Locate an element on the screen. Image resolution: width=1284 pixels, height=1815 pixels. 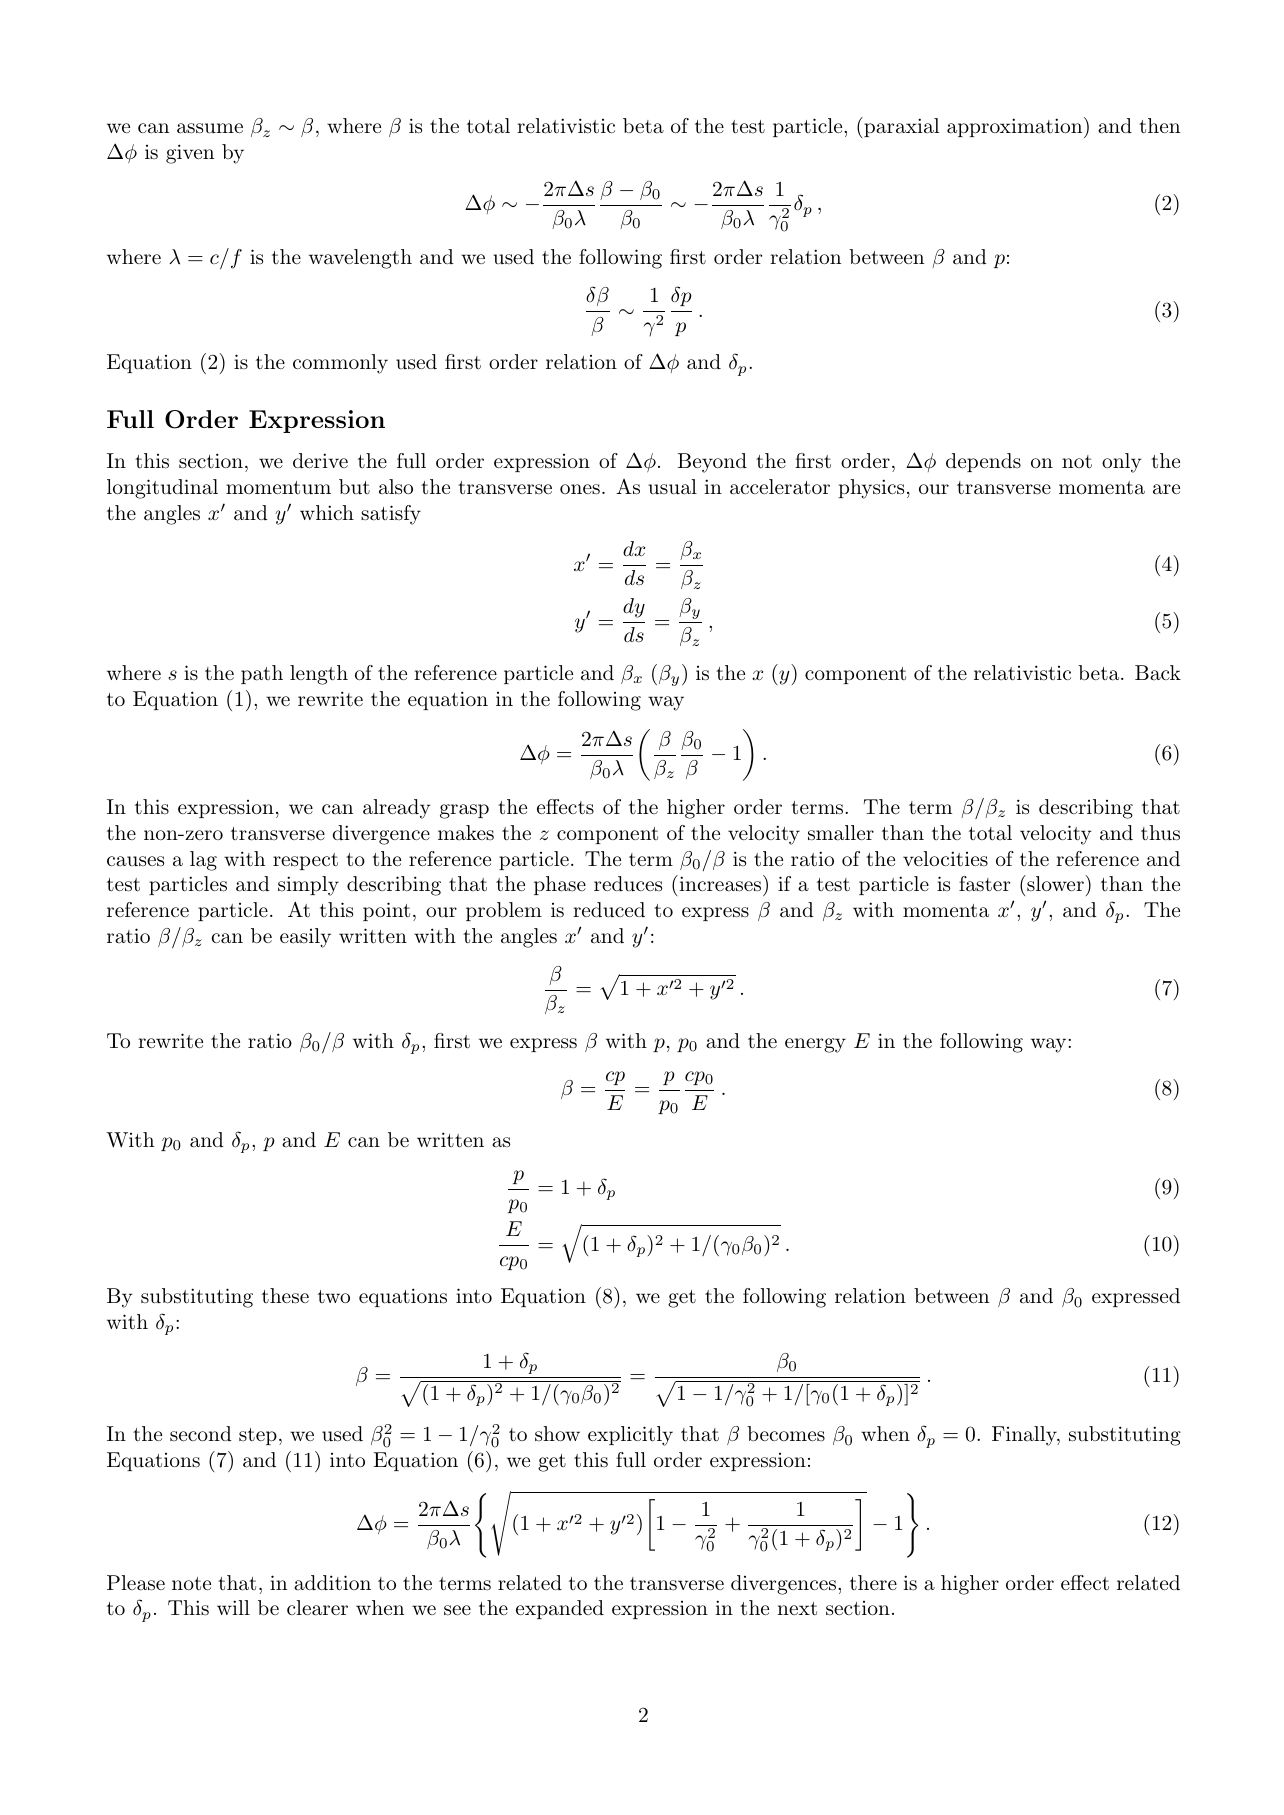
becomes is located at coordinates (786, 1433).
